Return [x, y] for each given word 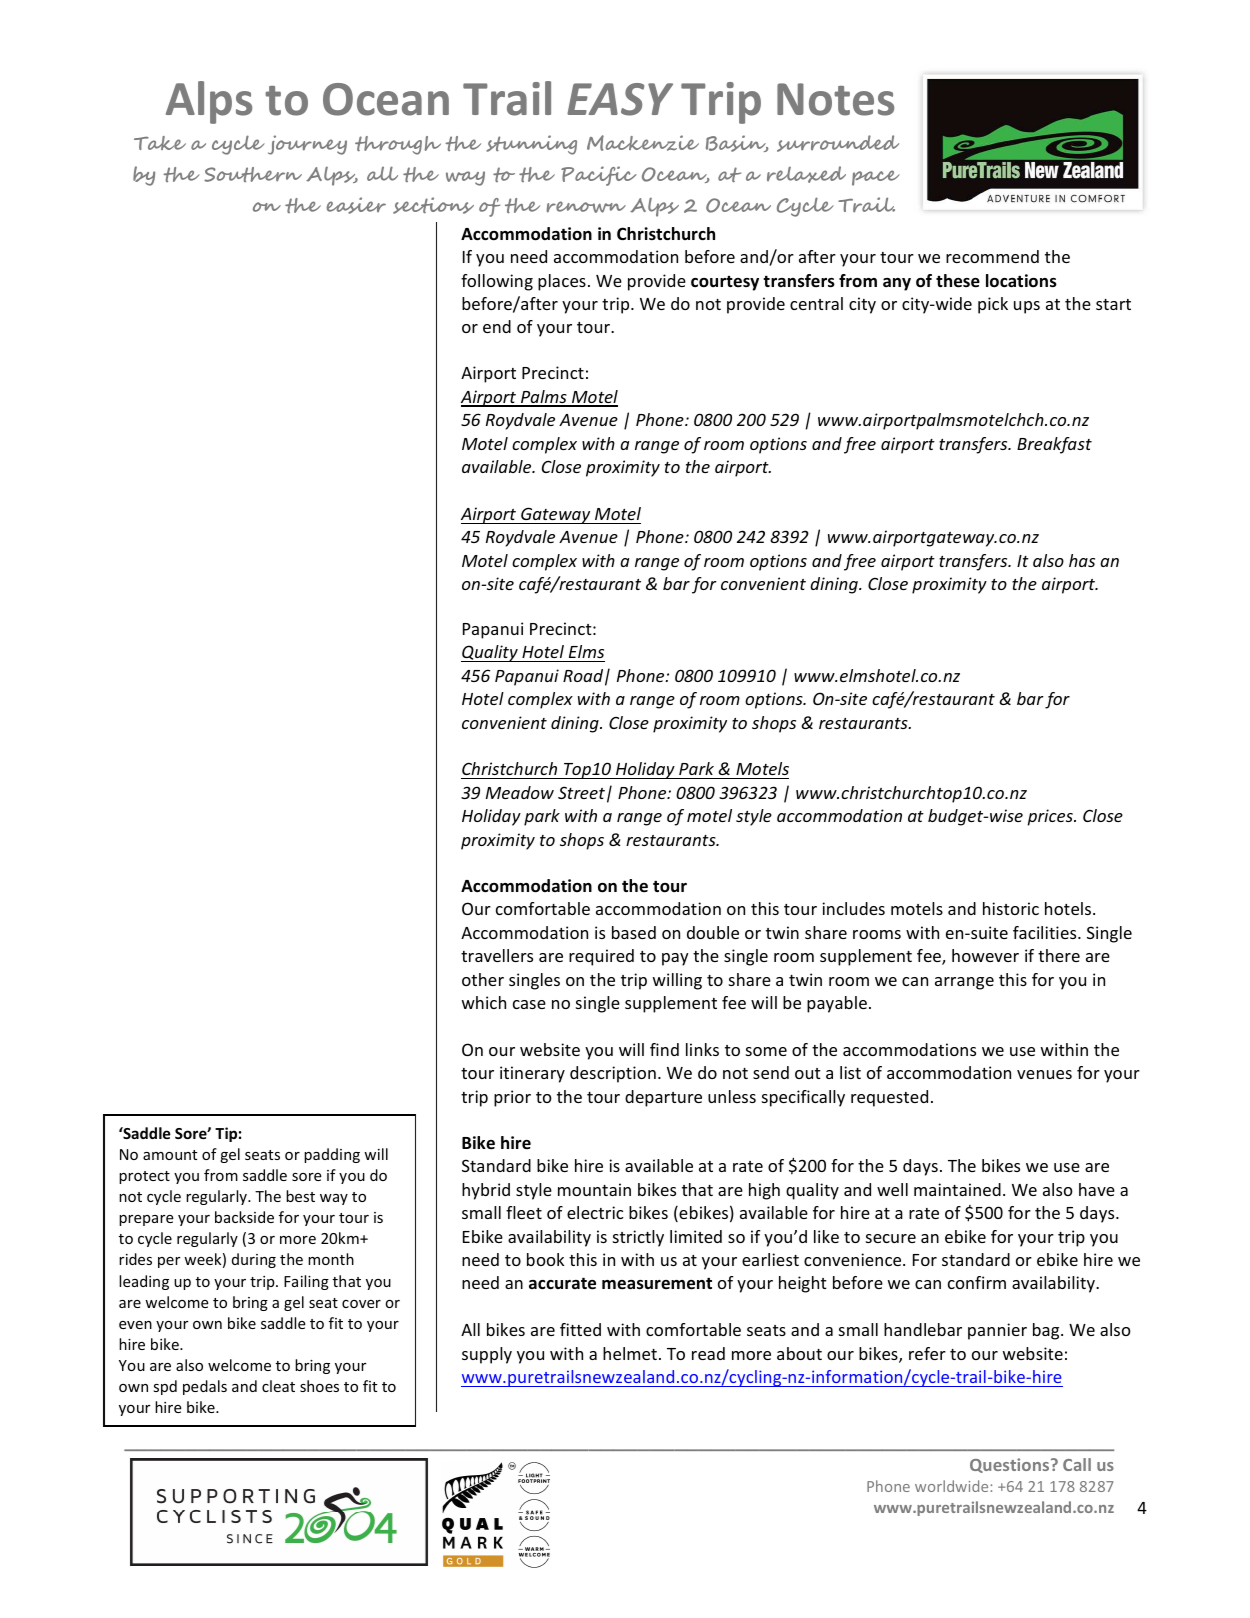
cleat [278, 1386]
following [497, 282]
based [634, 932]
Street [581, 792]
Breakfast [1054, 445]
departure [663, 1098]
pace [876, 178]
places [562, 282]
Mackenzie [643, 143]
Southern [253, 174]
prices [1051, 817]
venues [1044, 1074]
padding [332, 1155]
